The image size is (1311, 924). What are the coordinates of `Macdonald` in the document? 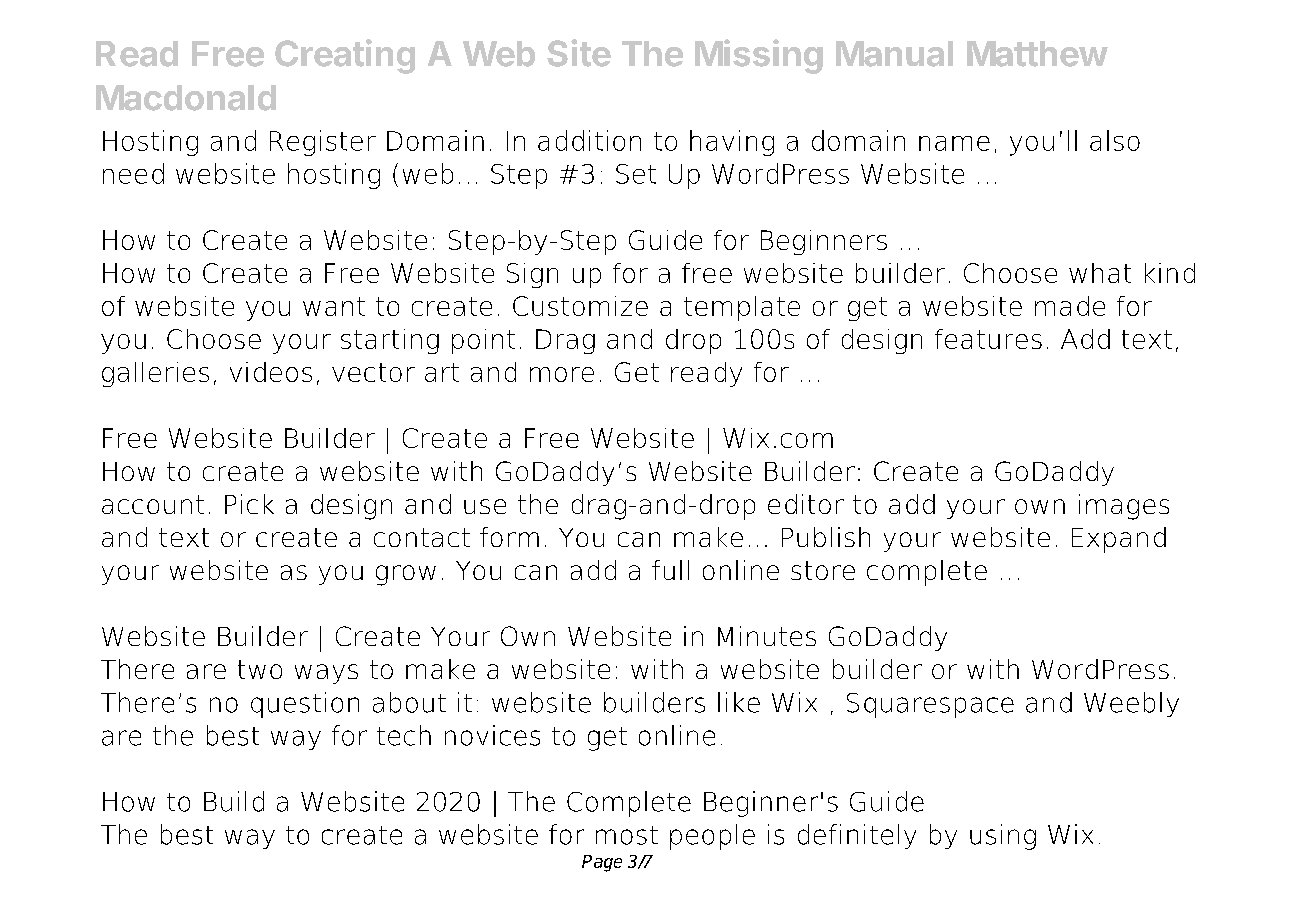 It's located at (186, 98).
